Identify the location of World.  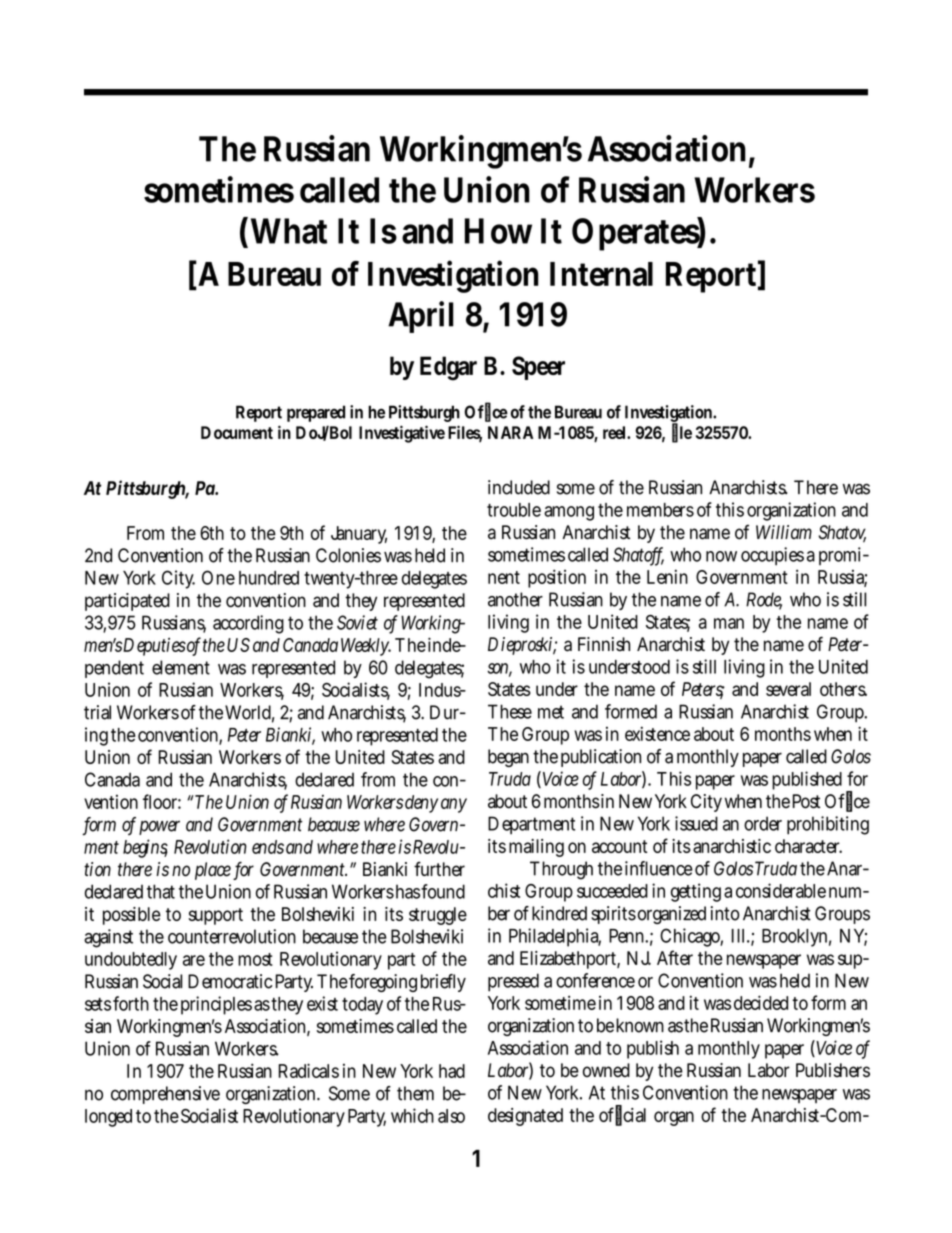
(249, 713).
